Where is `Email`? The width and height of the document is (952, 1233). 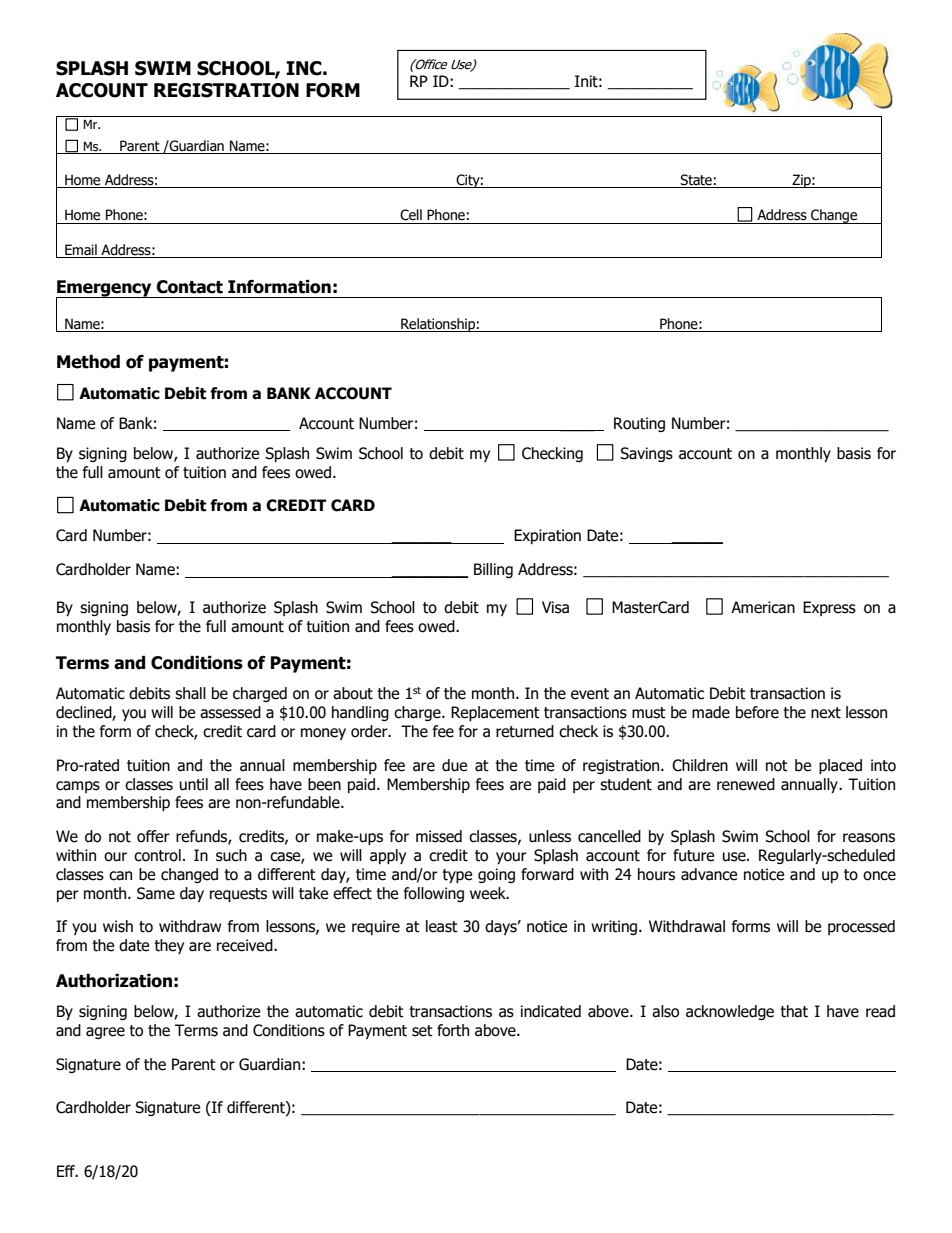
Email is located at coordinates (81, 249).
